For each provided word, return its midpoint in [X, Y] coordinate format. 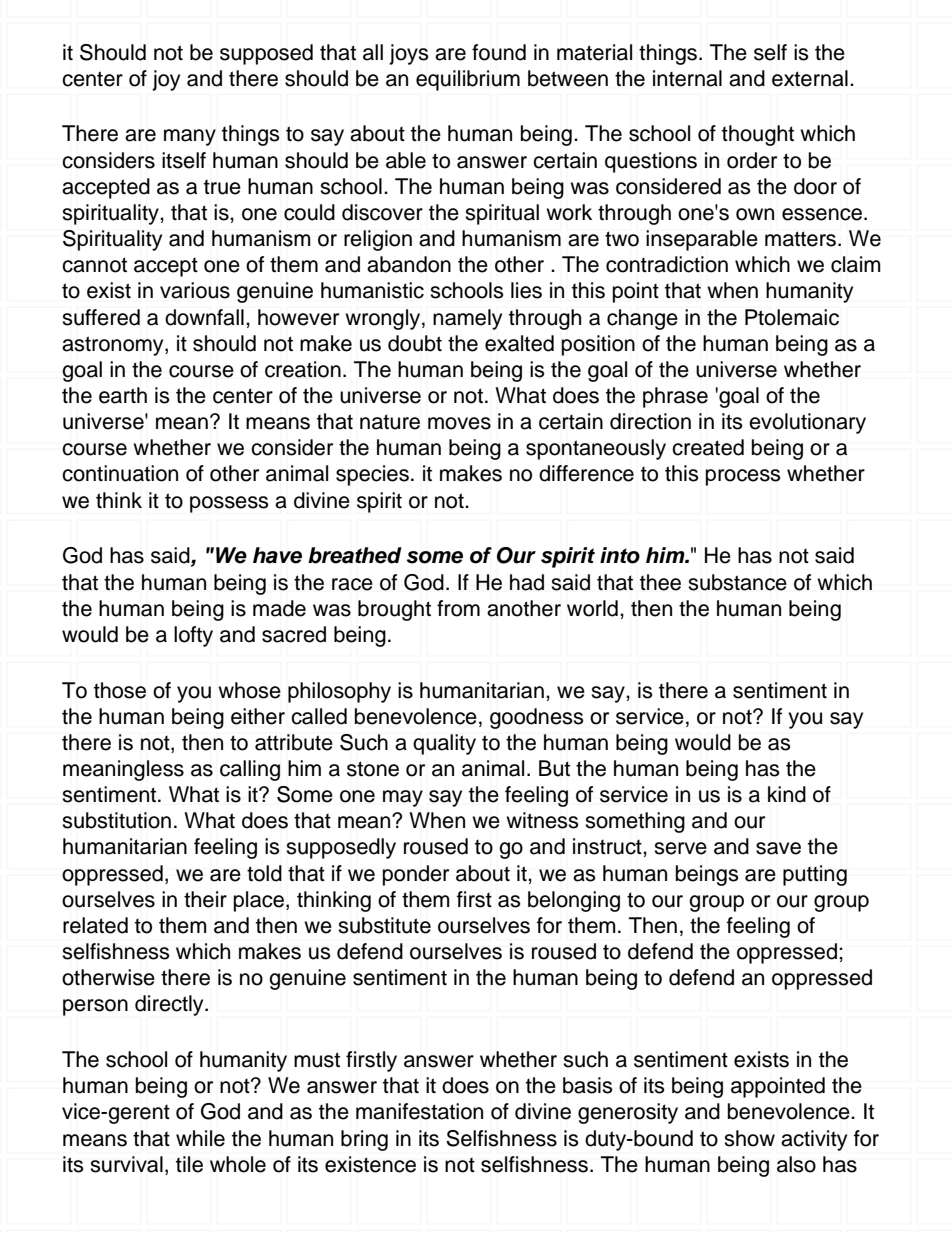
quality [444, 744]
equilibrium [468, 80]
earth [123, 395]
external [810, 78]
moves [459, 423]
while [200, 1138]
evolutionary [807, 423]
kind [787, 794]
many [190, 137]
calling [250, 770]
